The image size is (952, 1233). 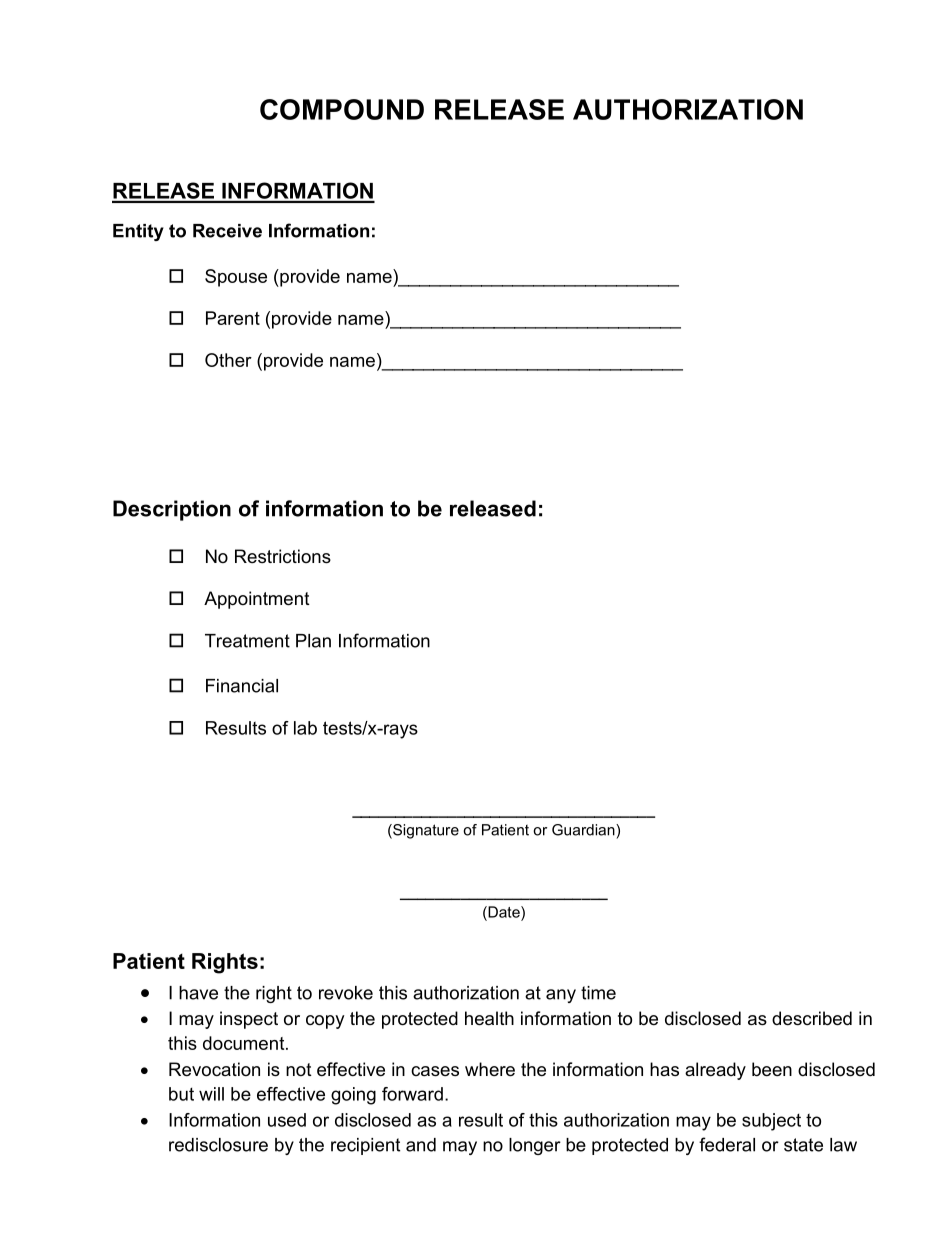 What do you see at coordinates (247, 641) in the screenshot?
I see `Treatment` at bounding box center [247, 641].
